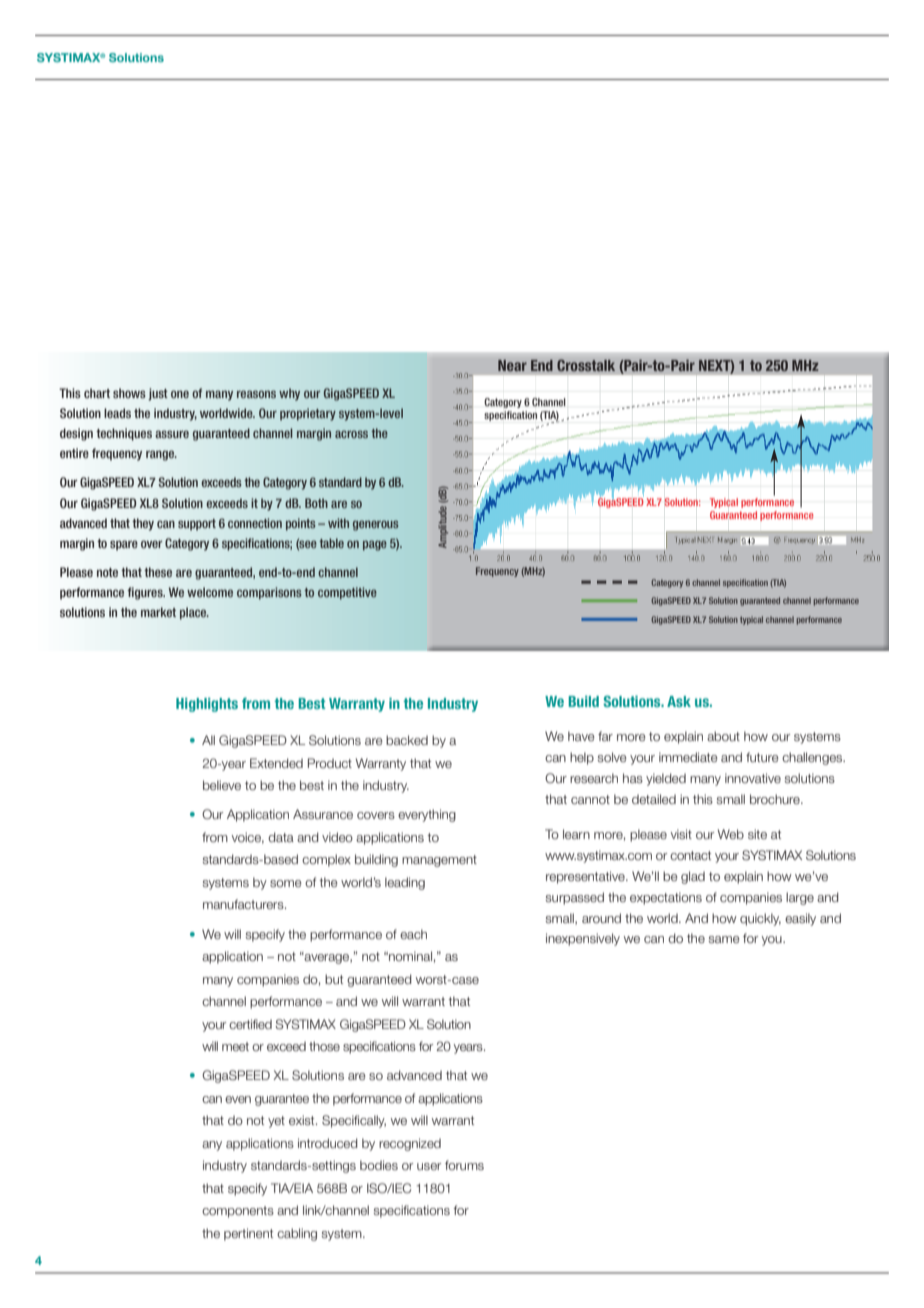 This screenshot has height=1308, width=924. What do you see at coordinates (250, 1024) in the screenshot?
I see `certified` at bounding box center [250, 1024].
